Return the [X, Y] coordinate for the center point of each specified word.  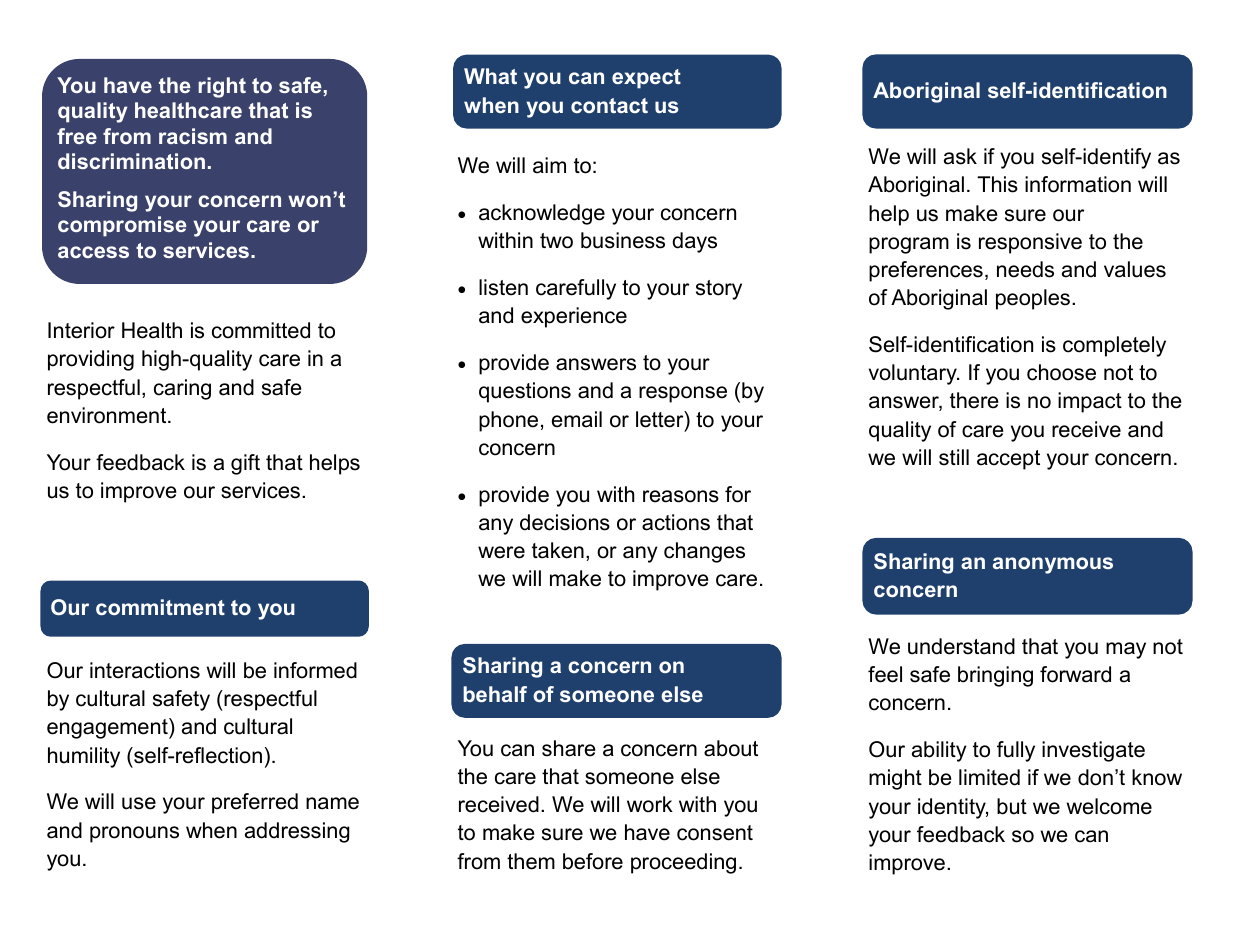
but [1012, 806]
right [222, 87]
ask [960, 156]
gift [245, 464]
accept [1008, 460]
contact [609, 105]
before [593, 861]
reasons [681, 496]
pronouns [134, 834]
